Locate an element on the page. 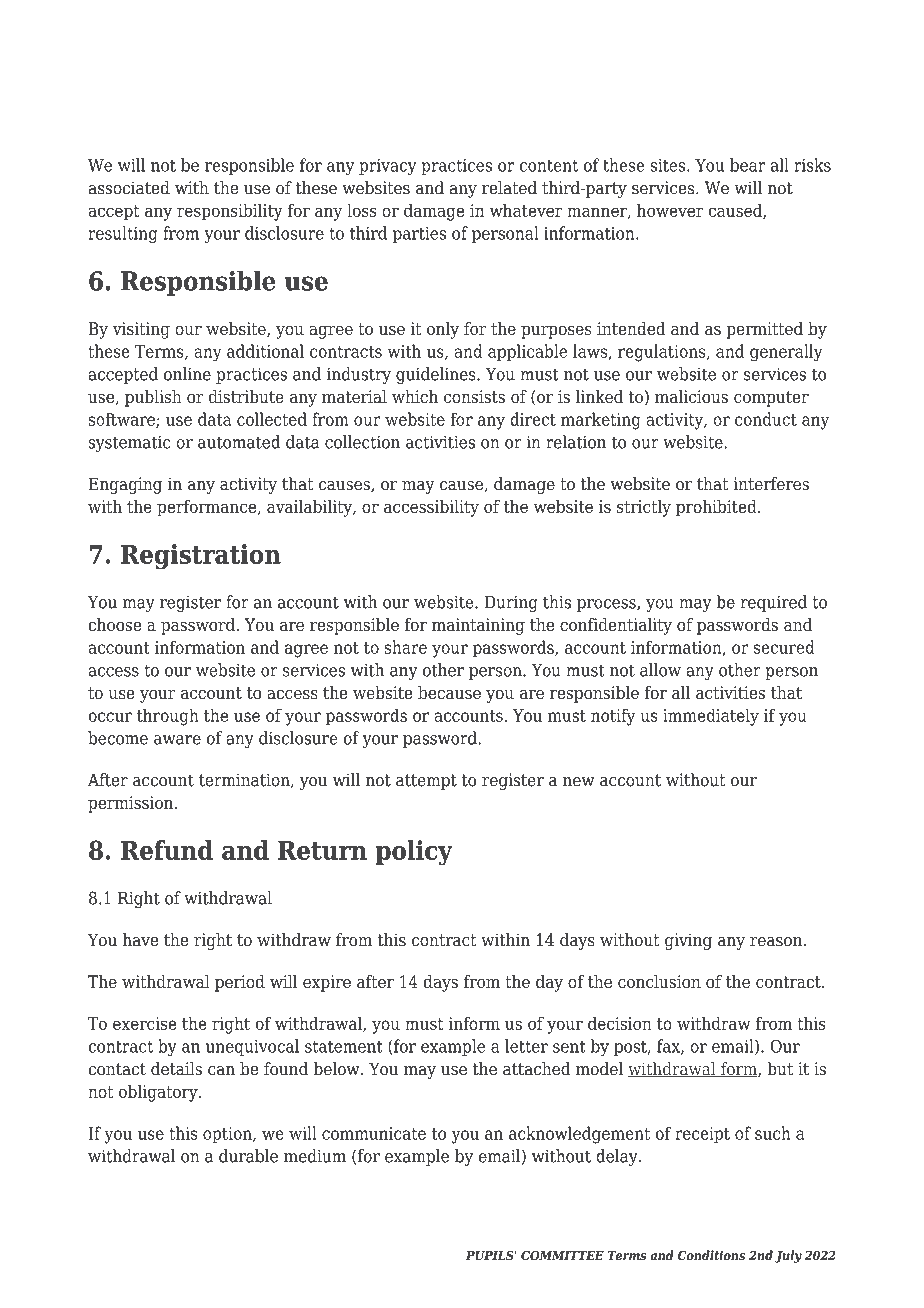  through is located at coordinates (168, 717).
